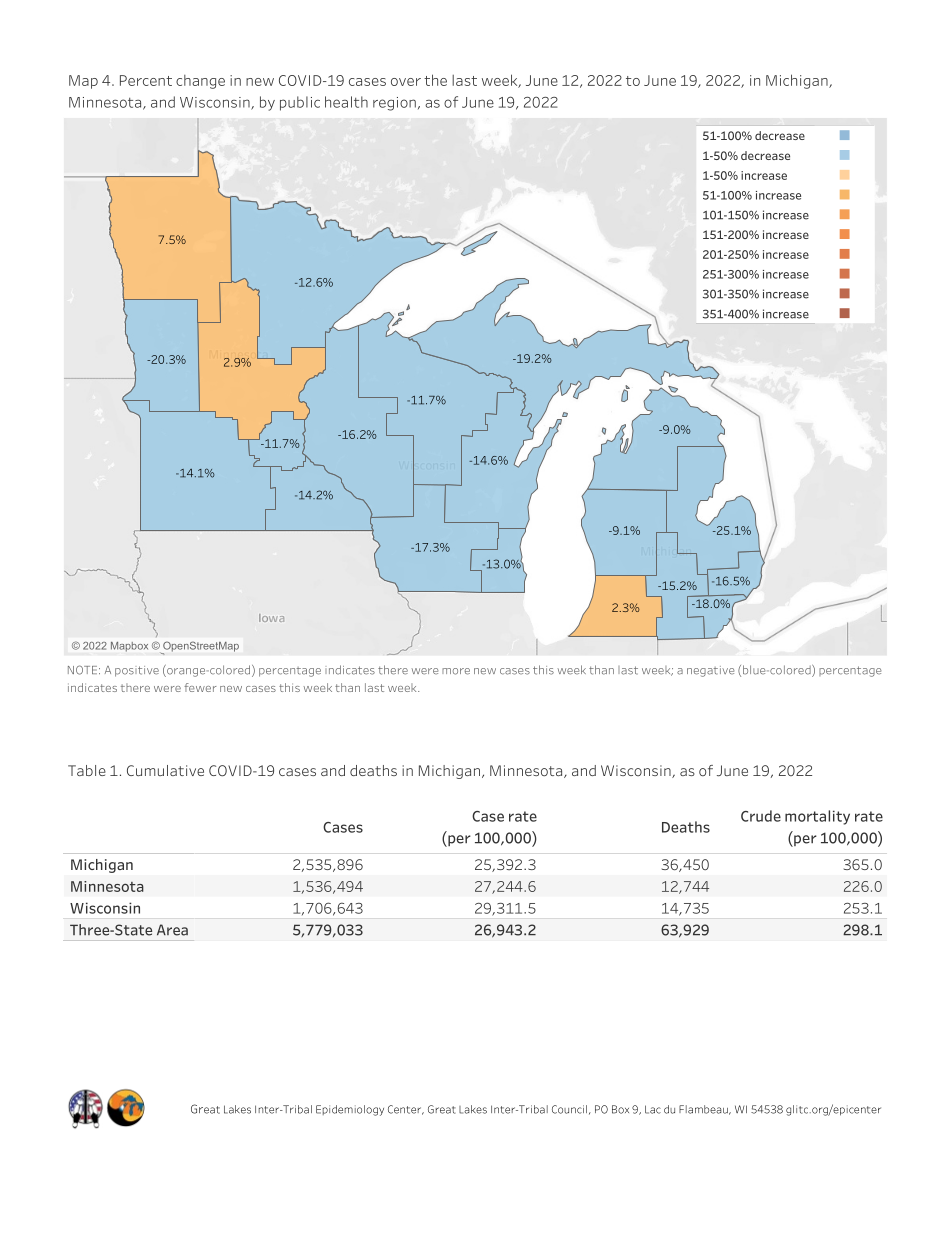 The width and height of the image is (952, 1233). I want to click on Epidemiology, so click(350, 1110).
